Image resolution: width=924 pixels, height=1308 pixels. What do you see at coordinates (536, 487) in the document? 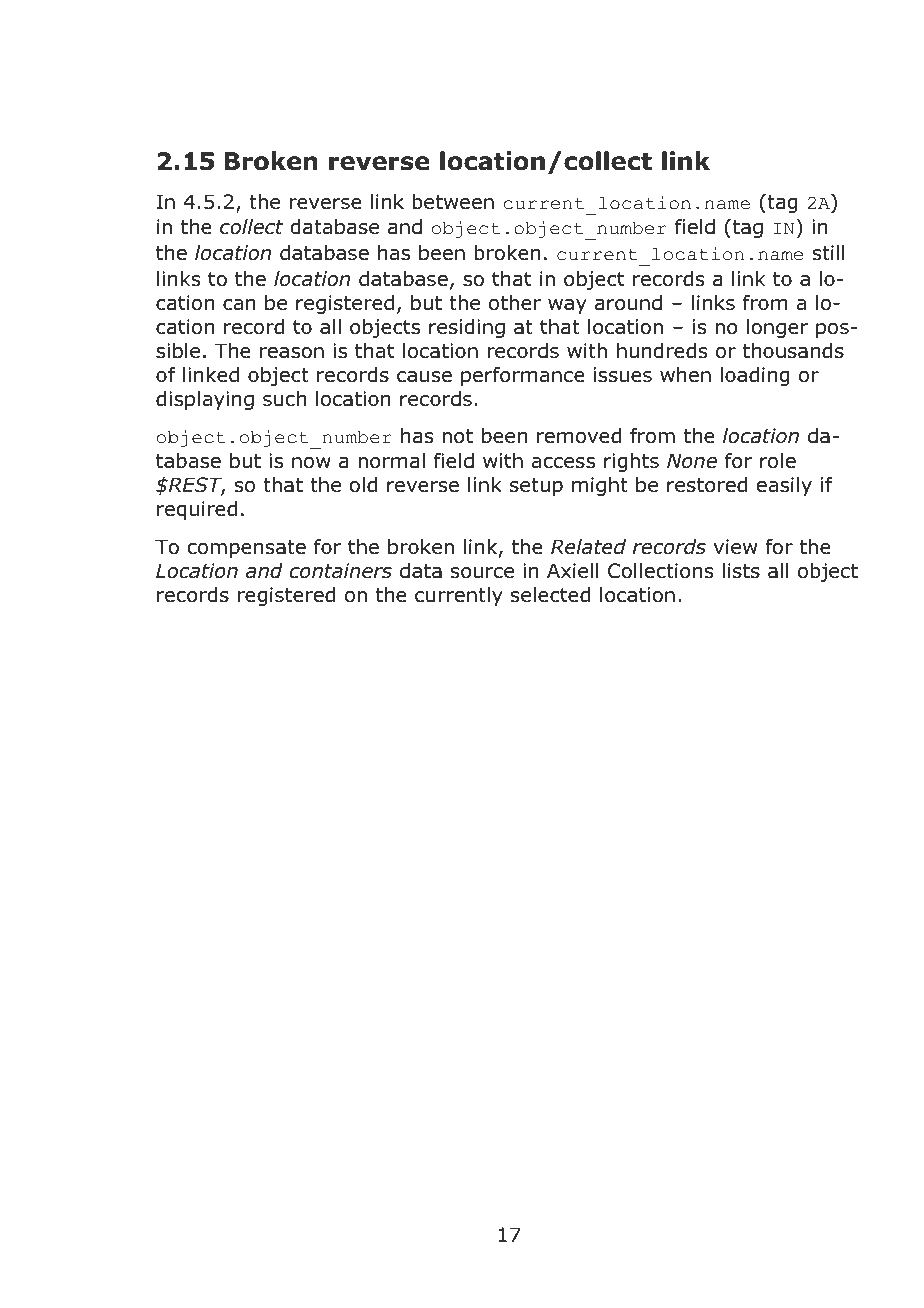
I see `setup` at bounding box center [536, 487].
